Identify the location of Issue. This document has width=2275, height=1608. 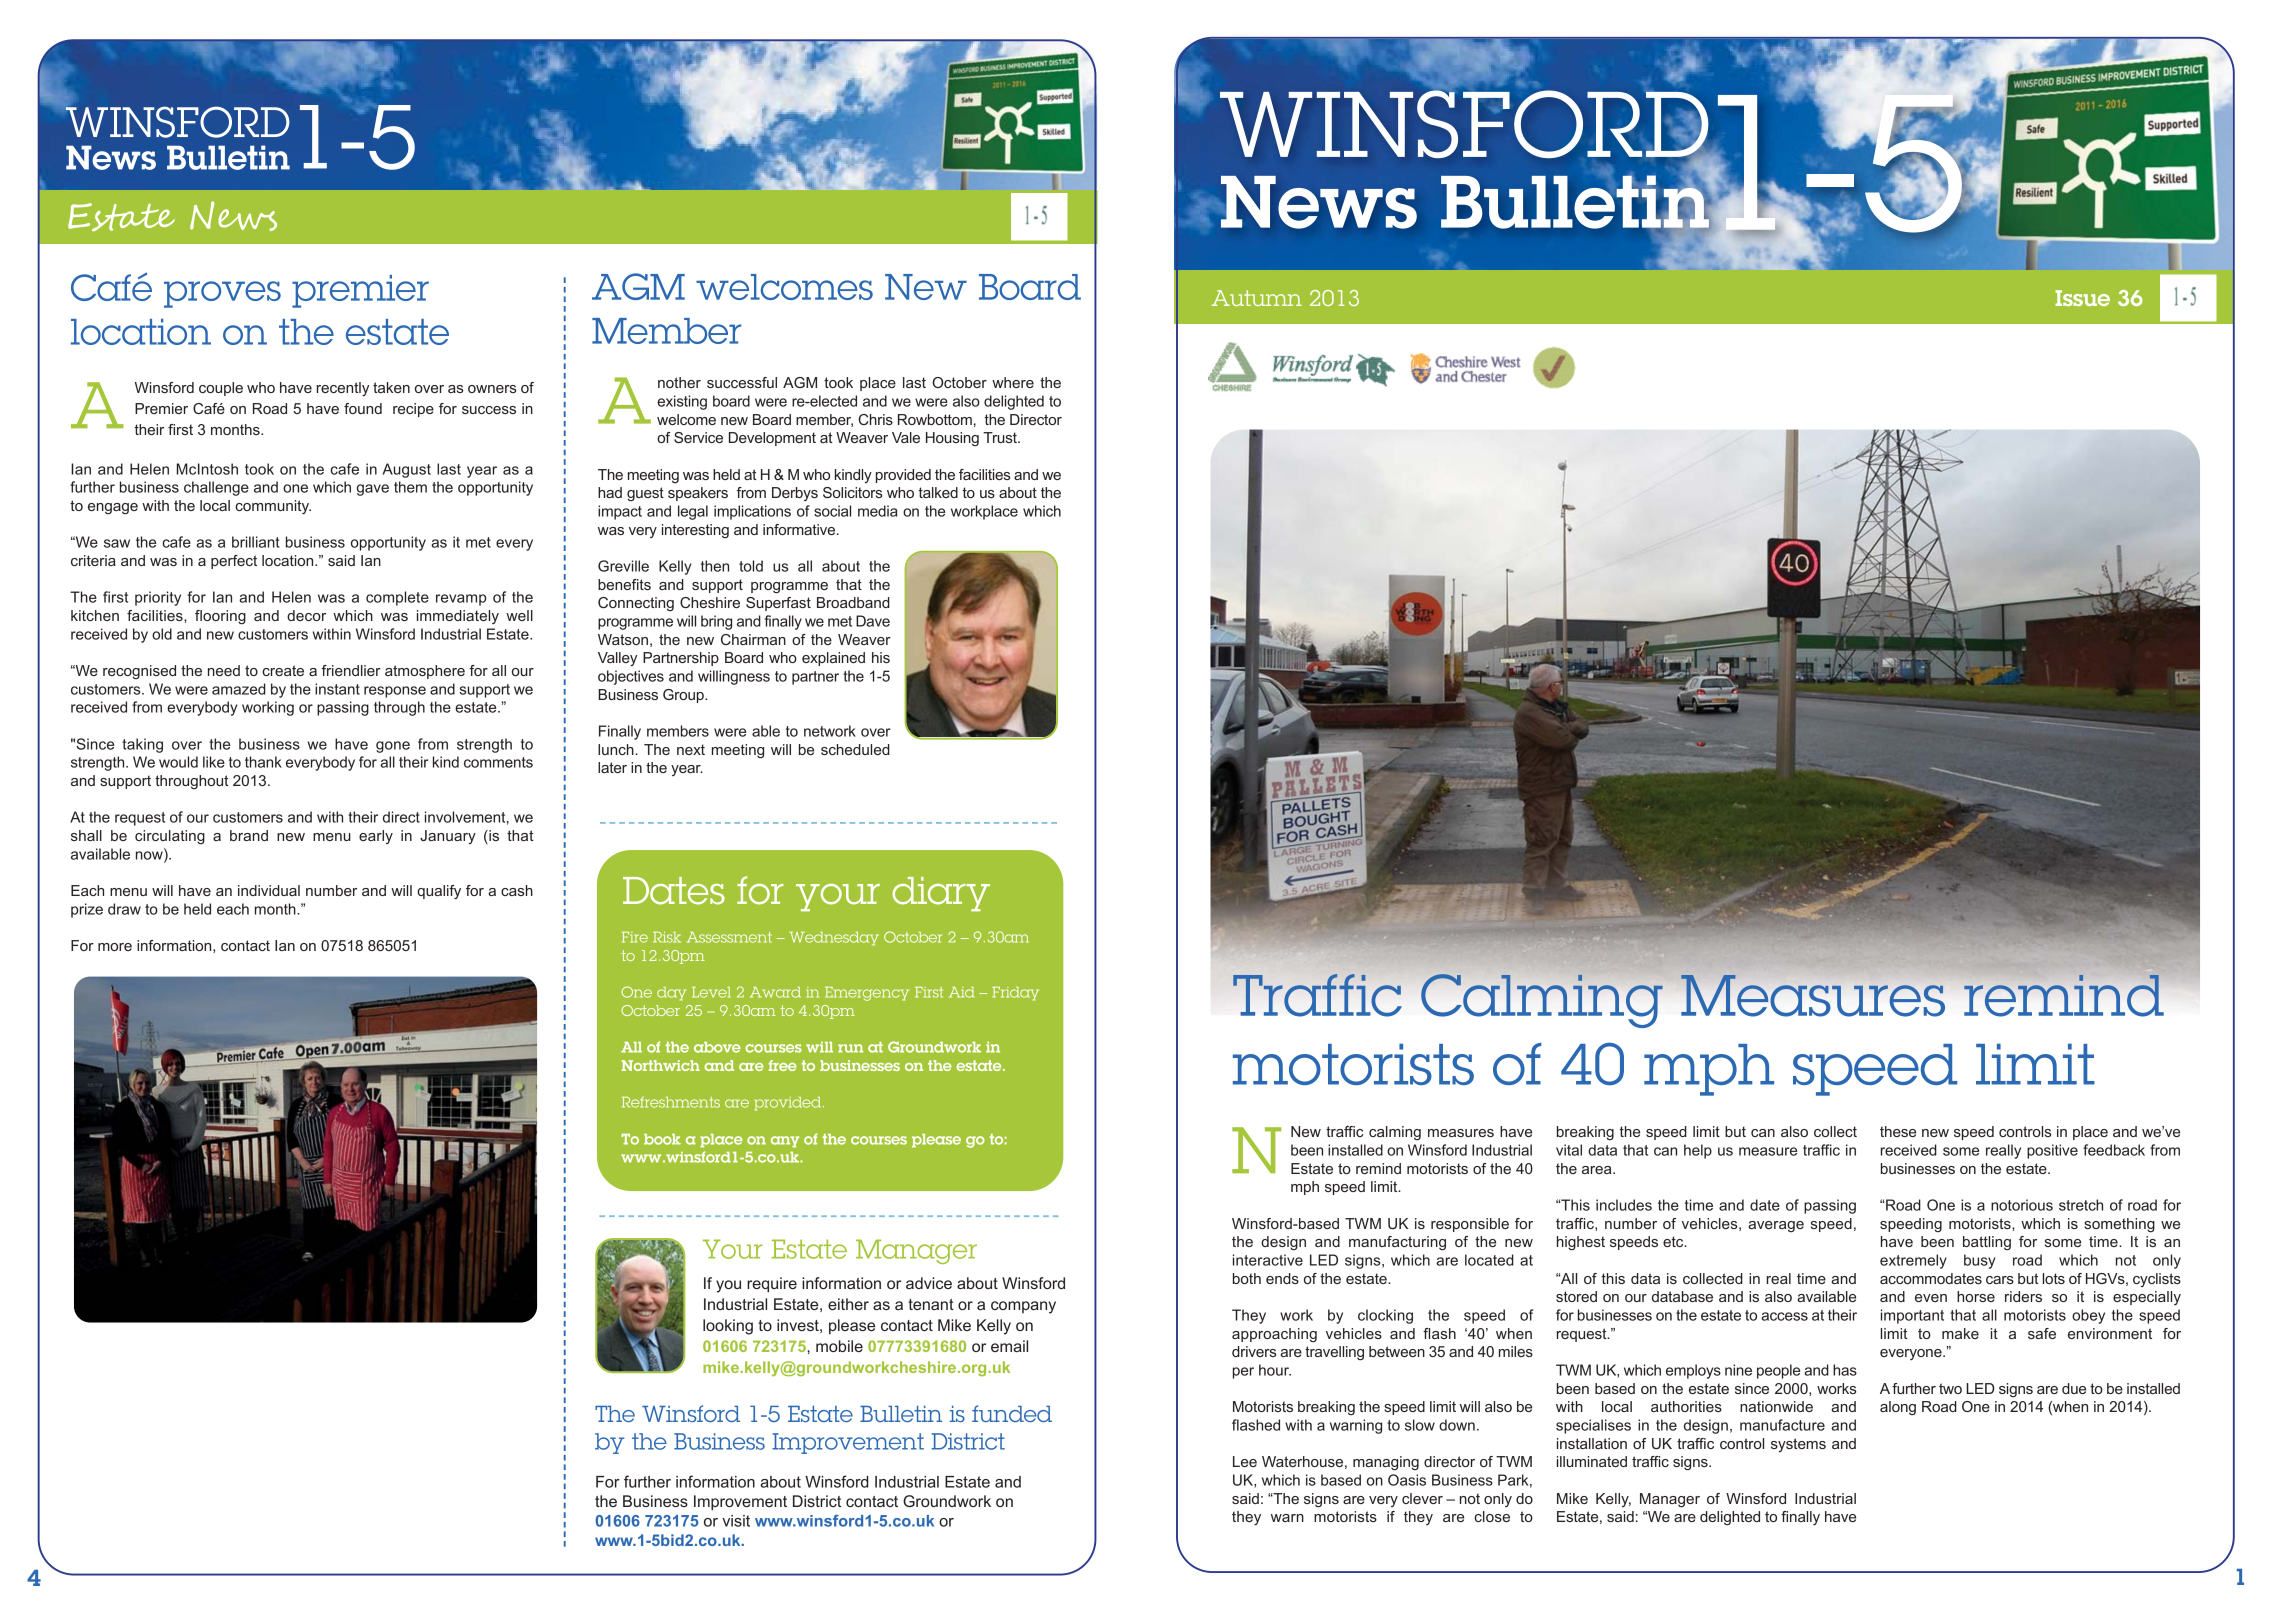
(2082, 298).
